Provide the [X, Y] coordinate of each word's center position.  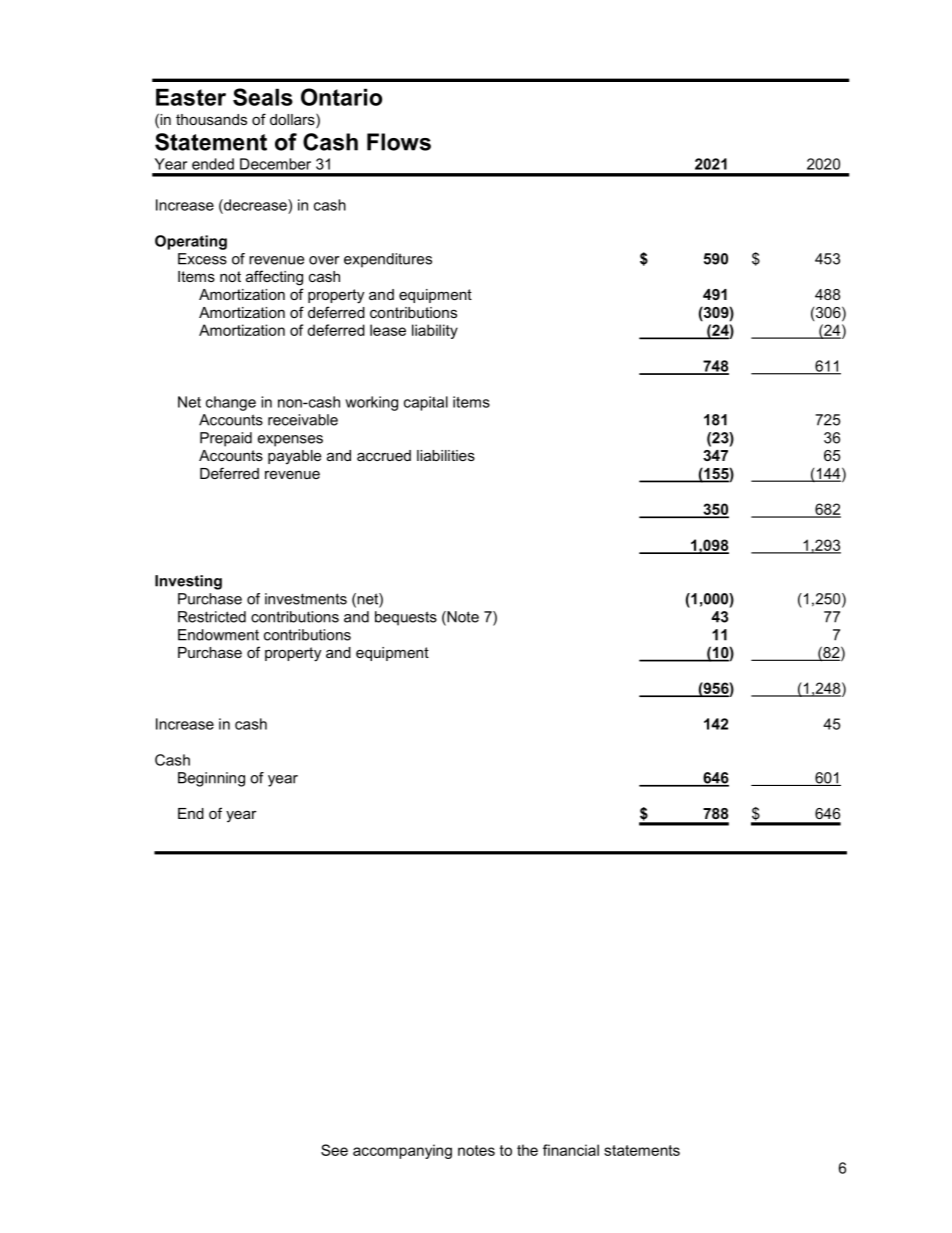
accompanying [402, 1151]
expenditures [388, 260]
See [334, 1150]
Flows [399, 142]
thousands [211, 119]
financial [571, 1150]
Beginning [211, 779]
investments [306, 599]
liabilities [446, 455]
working [371, 403]
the [527, 1150]
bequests [406, 618]
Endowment [218, 635]
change [231, 403]
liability [435, 331]
